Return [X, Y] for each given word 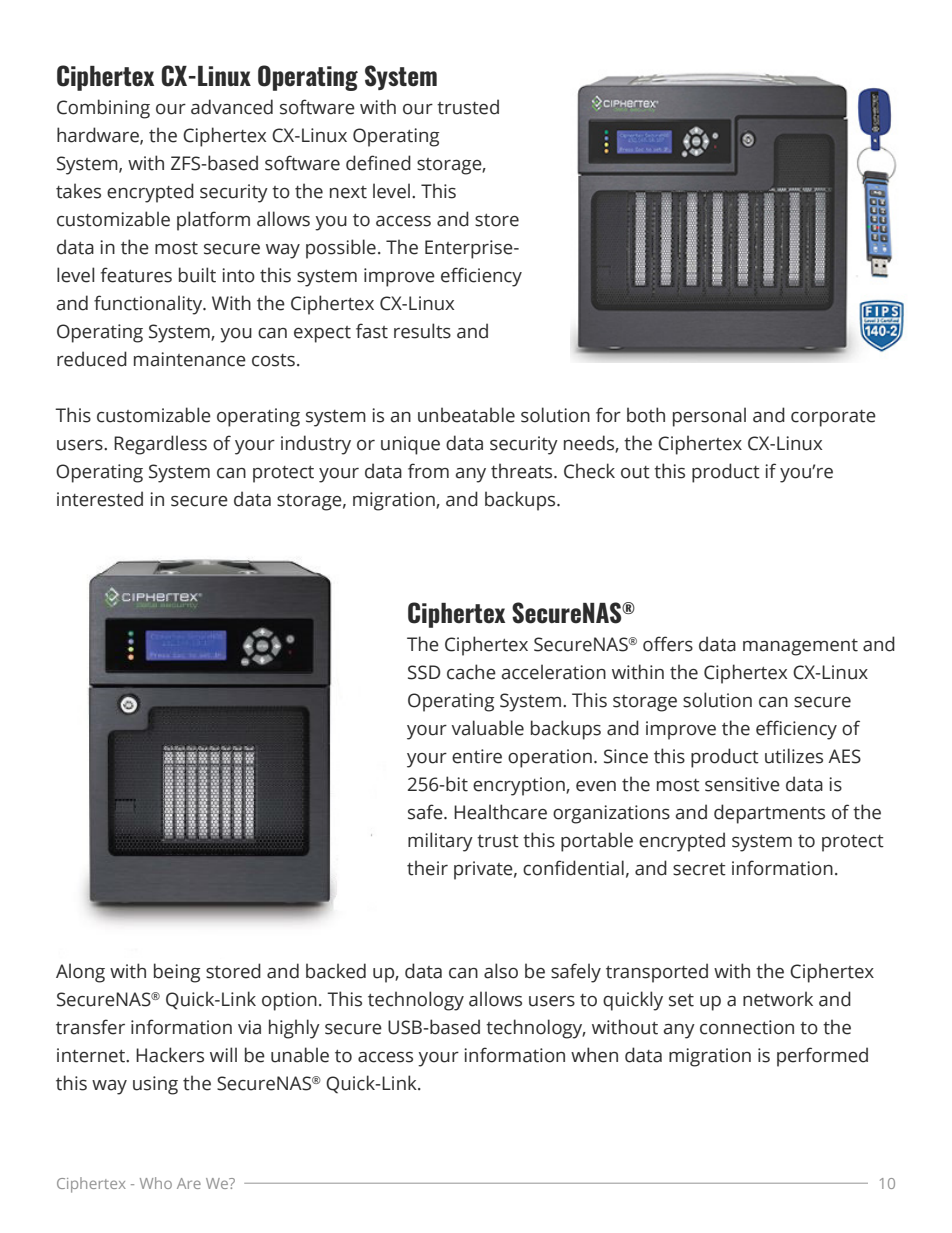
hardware [99, 135]
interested [100, 499]
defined [378, 163]
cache [471, 672]
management [800, 647]
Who [156, 1183]
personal [709, 417]
